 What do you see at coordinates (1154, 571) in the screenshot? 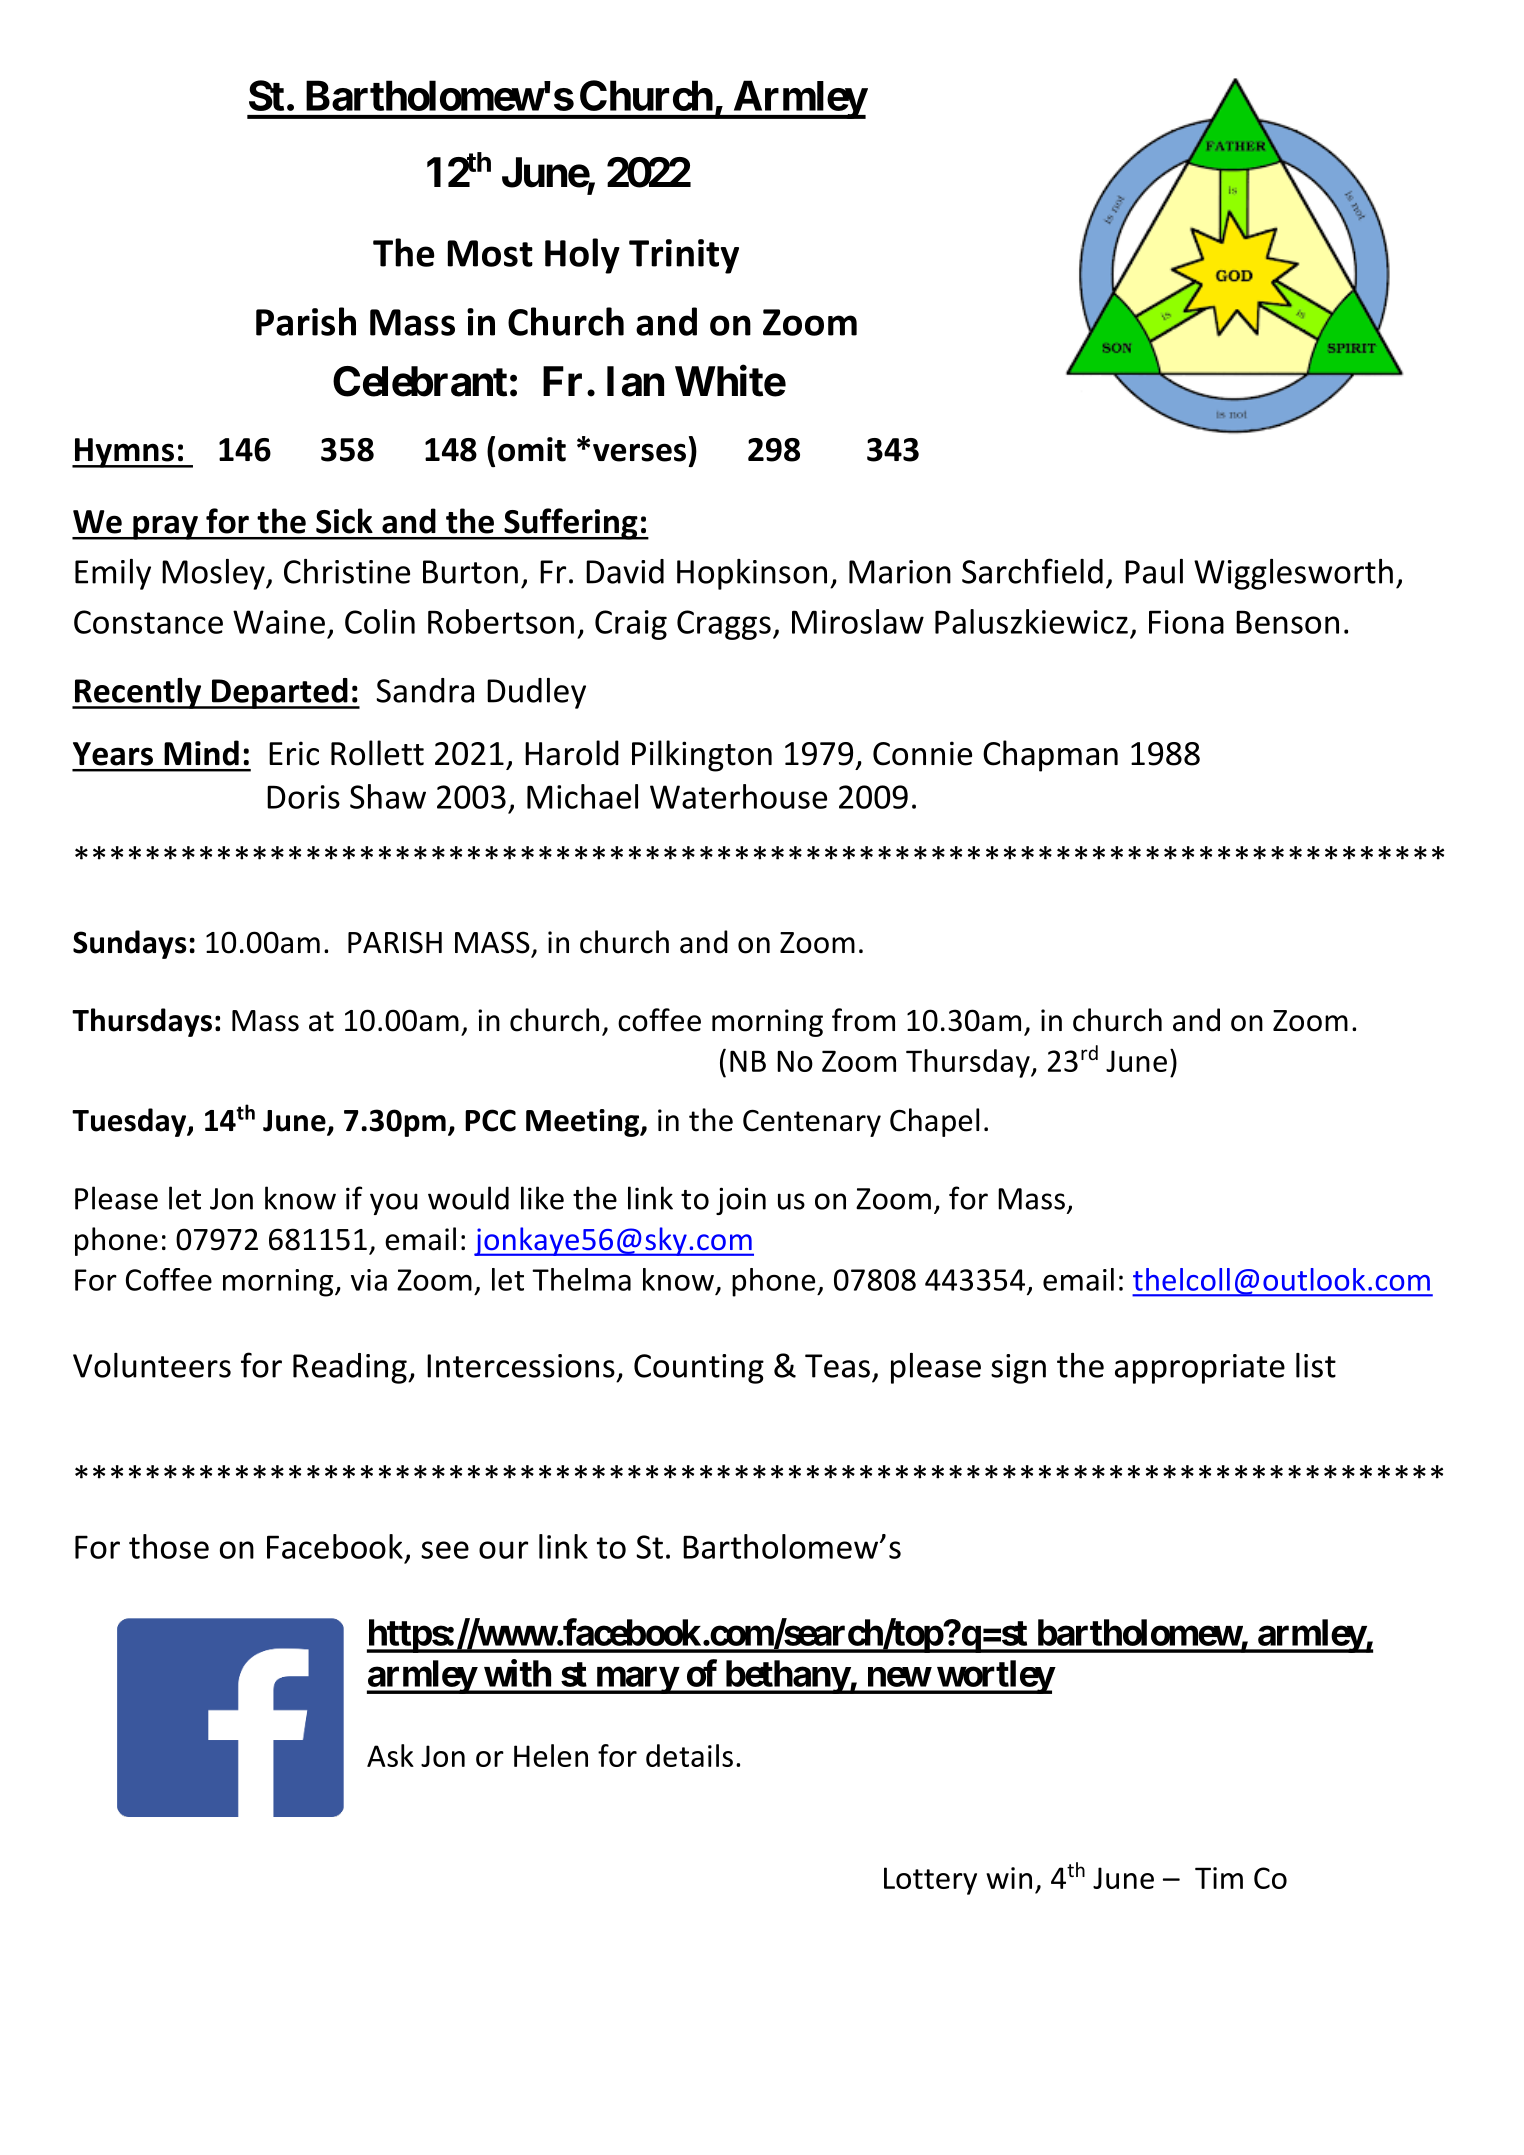
I see `Paul` at bounding box center [1154, 571].
